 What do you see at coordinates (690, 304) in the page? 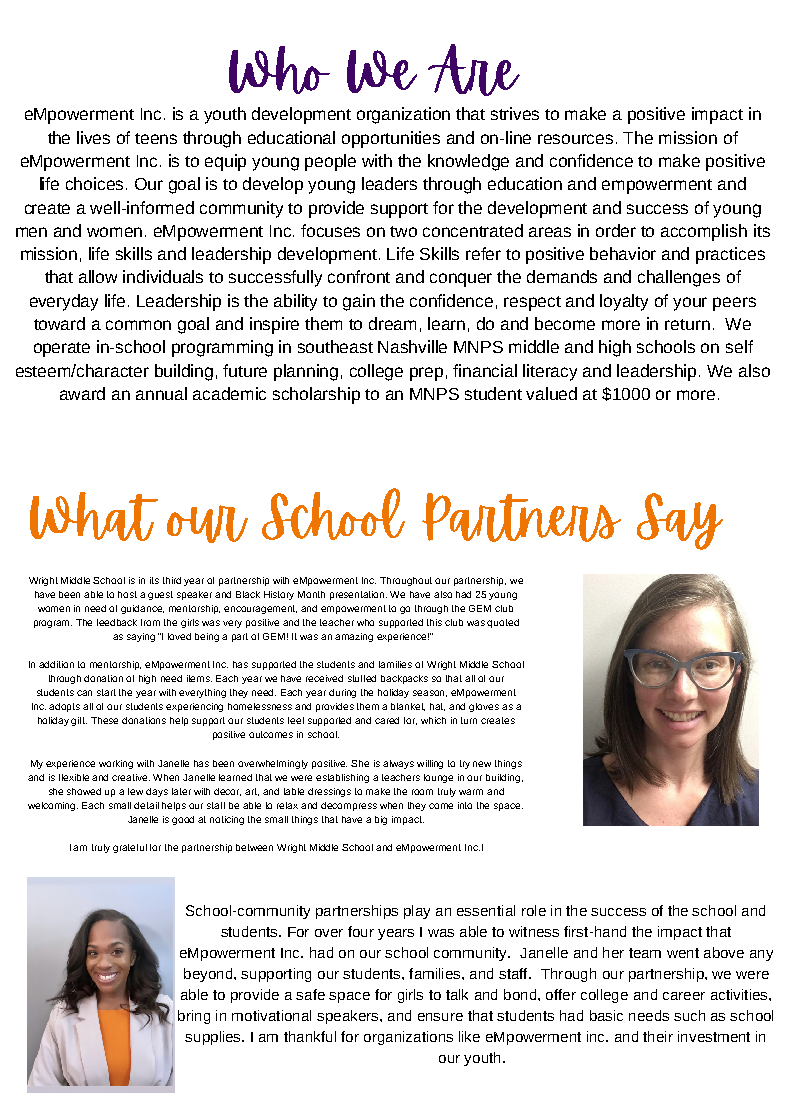
I see `your` at bounding box center [690, 304].
